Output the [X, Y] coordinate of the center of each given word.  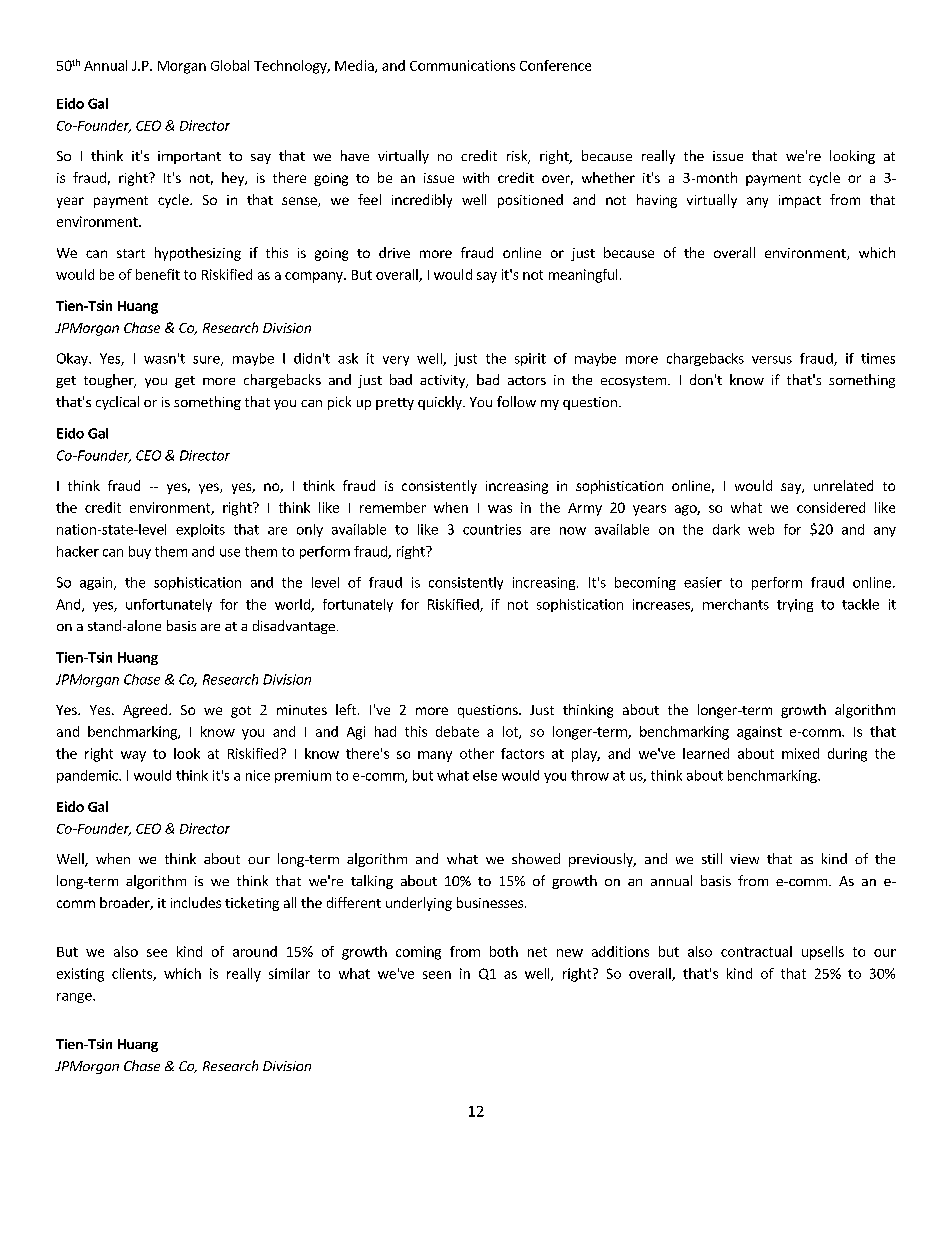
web [761, 529]
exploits [200, 530]
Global [230, 65]
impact [800, 201]
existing [80, 975]
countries [492, 529]
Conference [555, 65]
